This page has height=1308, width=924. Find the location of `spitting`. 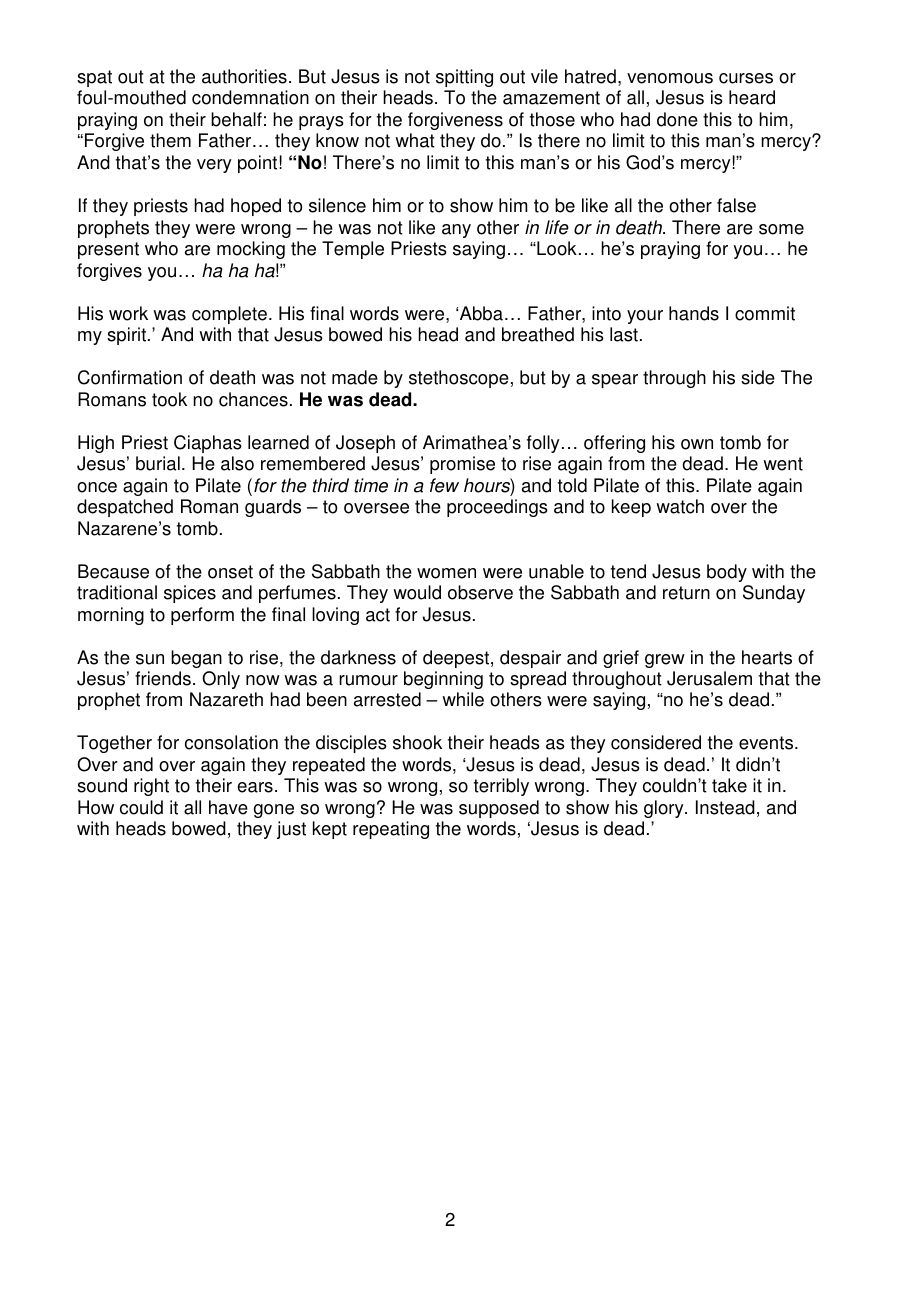

spitting is located at coordinates (464, 78).
